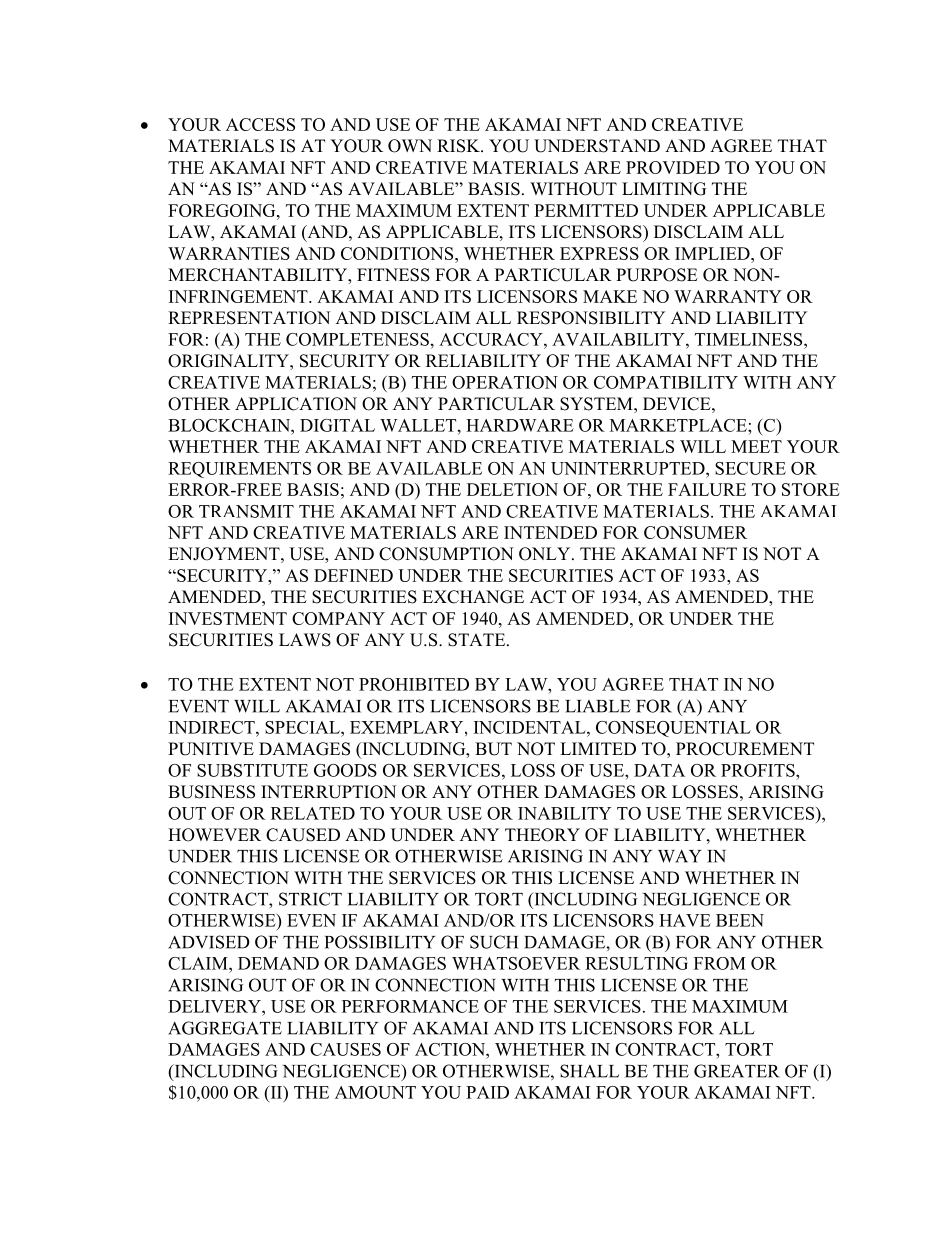  What do you see at coordinates (260, 124) in the document?
I see `ACCESS` at bounding box center [260, 124].
